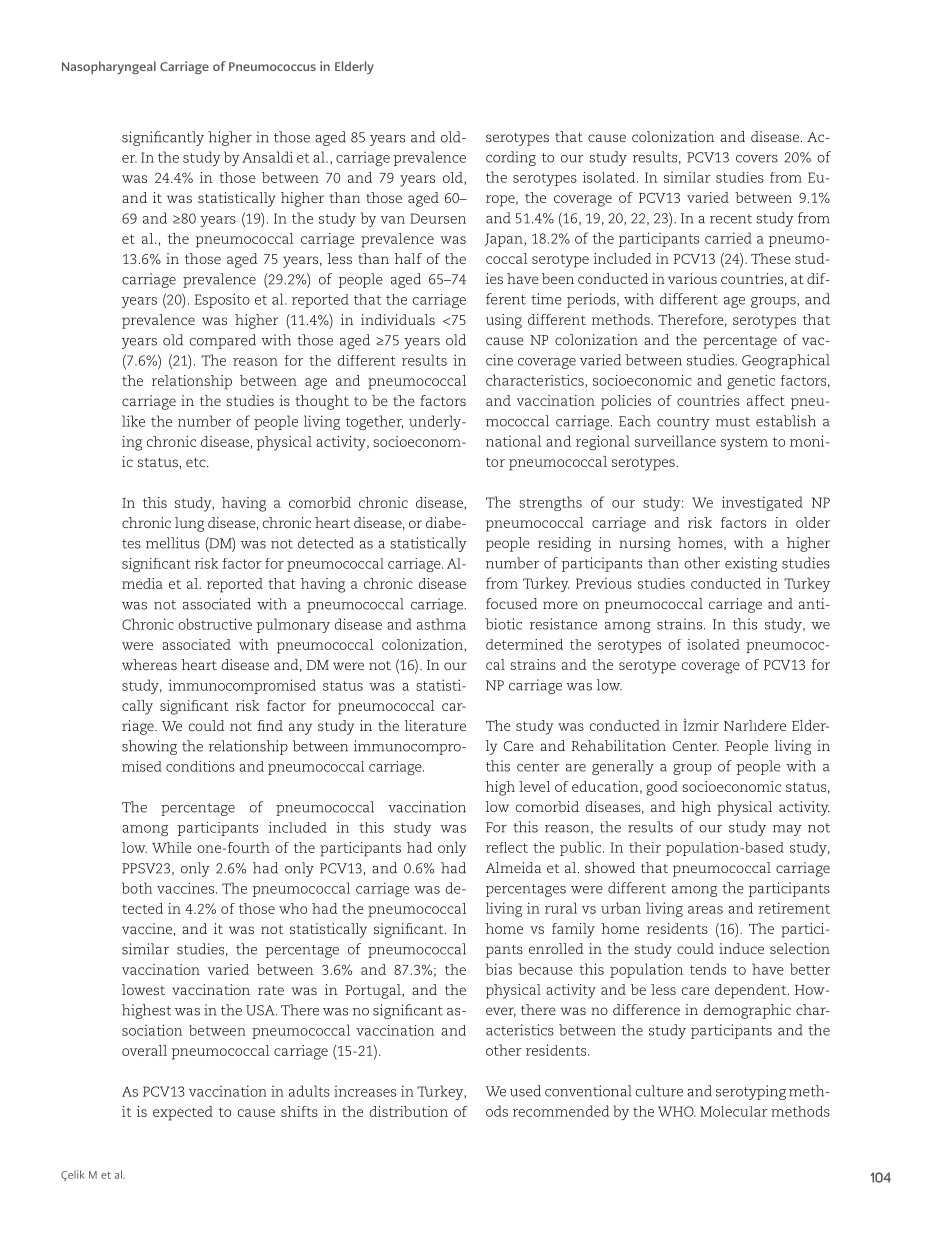 This image has width=952, height=1240. What do you see at coordinates (435, 725) in the image?
I see `literature` at bounding box center [435, 725].
